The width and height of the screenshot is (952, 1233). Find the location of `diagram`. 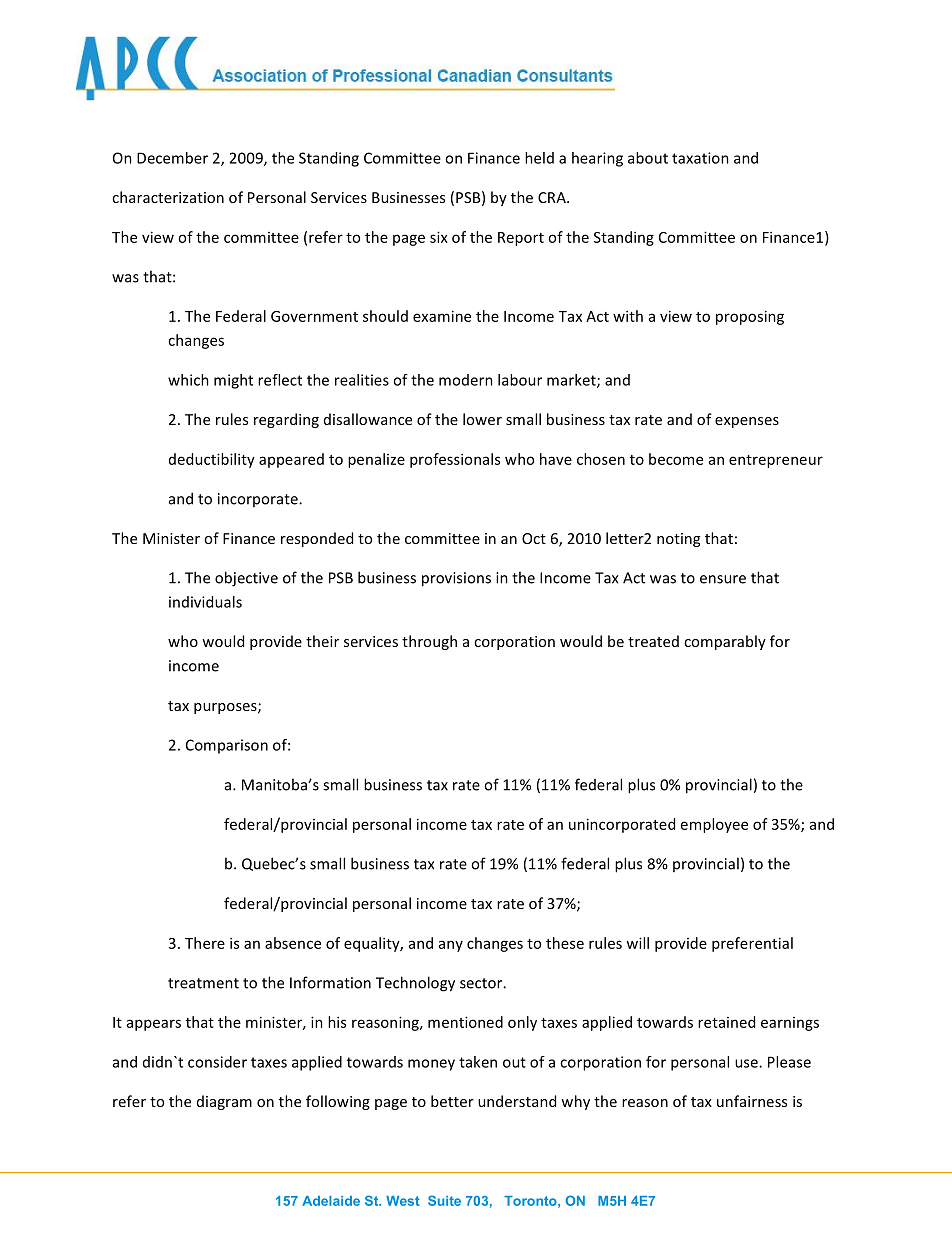

diagram is located at coordinates (224, 1102).
